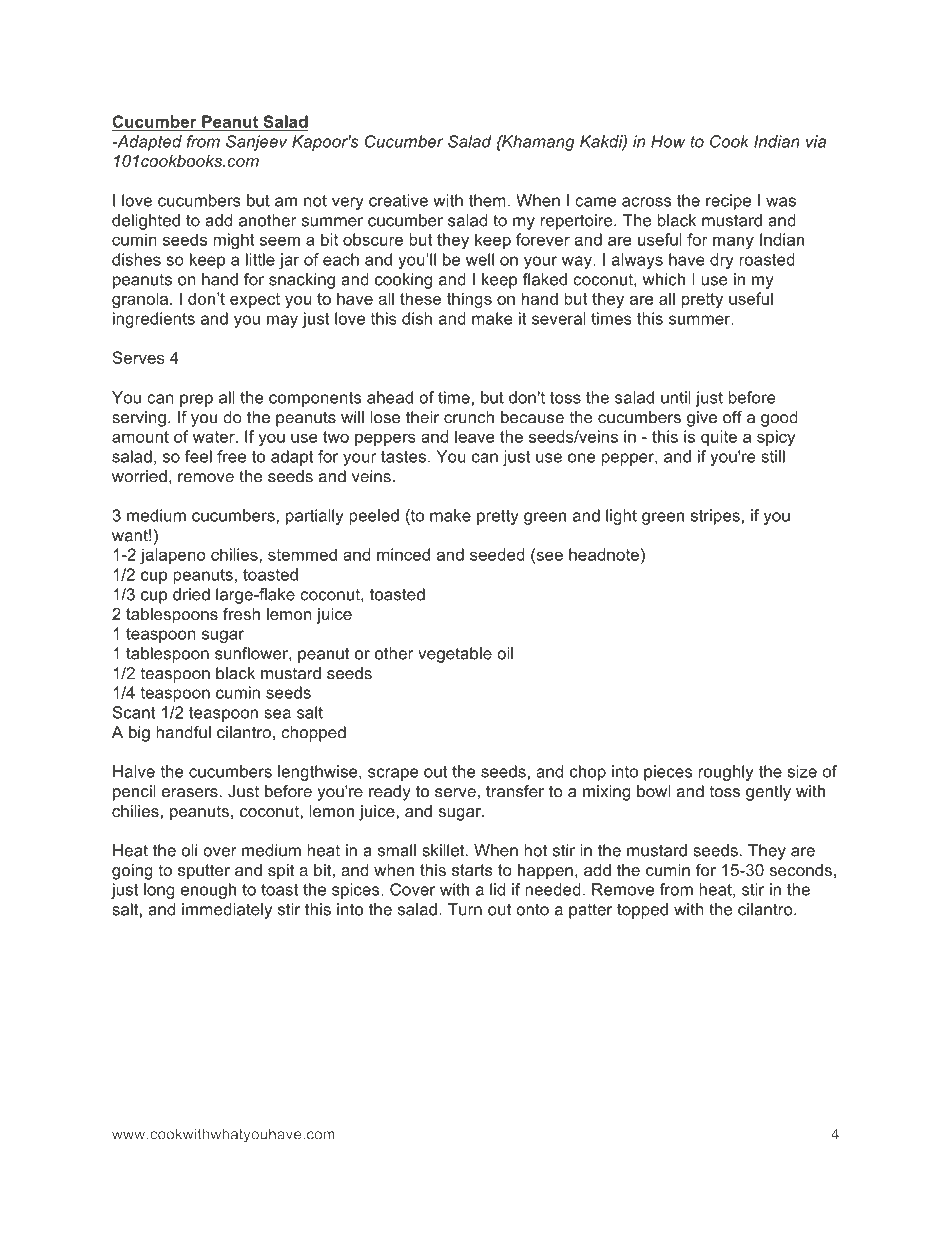  I want to click on Sanjeev, so click(256, 143).
